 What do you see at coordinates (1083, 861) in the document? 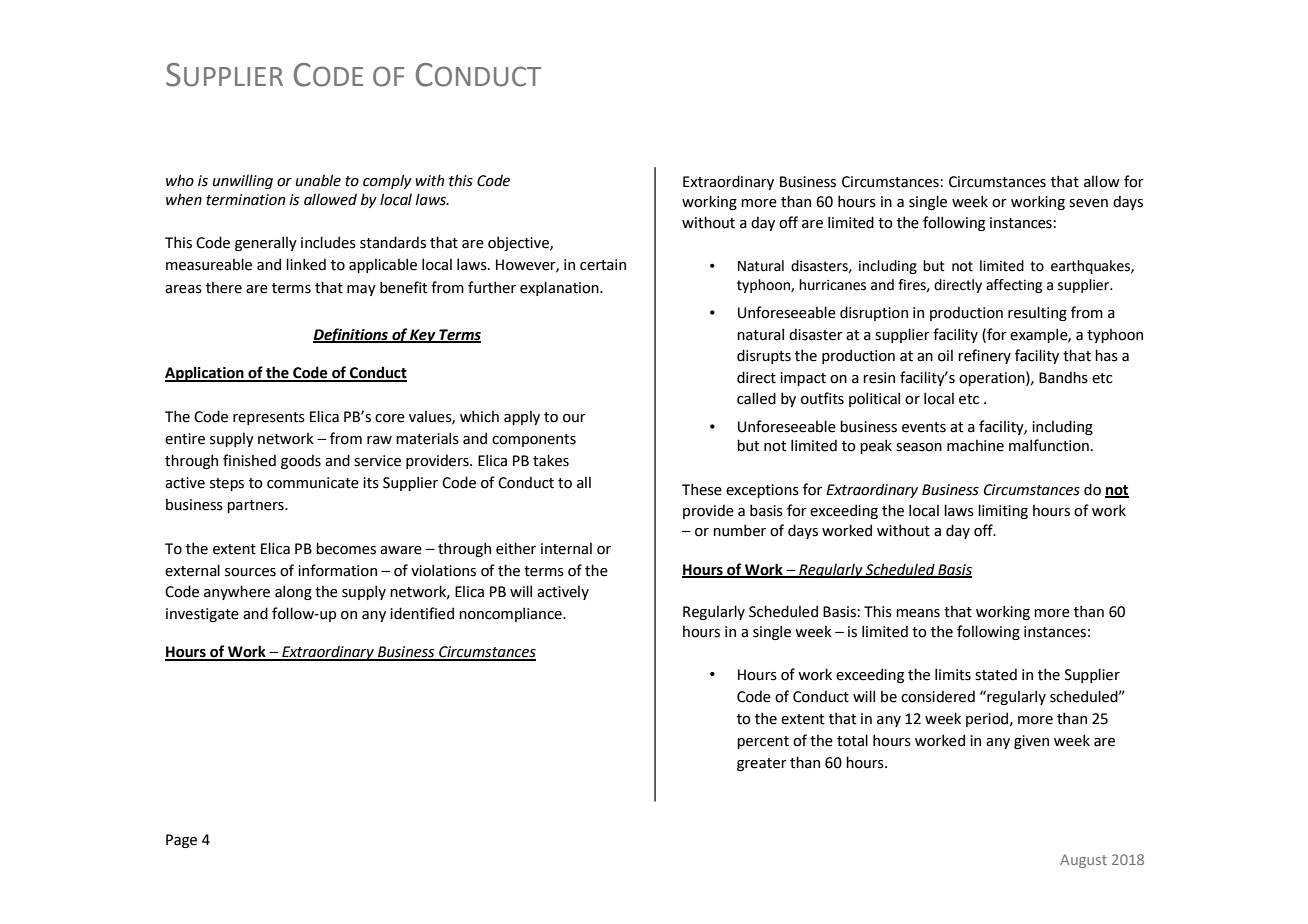
I see `August` at bounding box center [1083, 861].
